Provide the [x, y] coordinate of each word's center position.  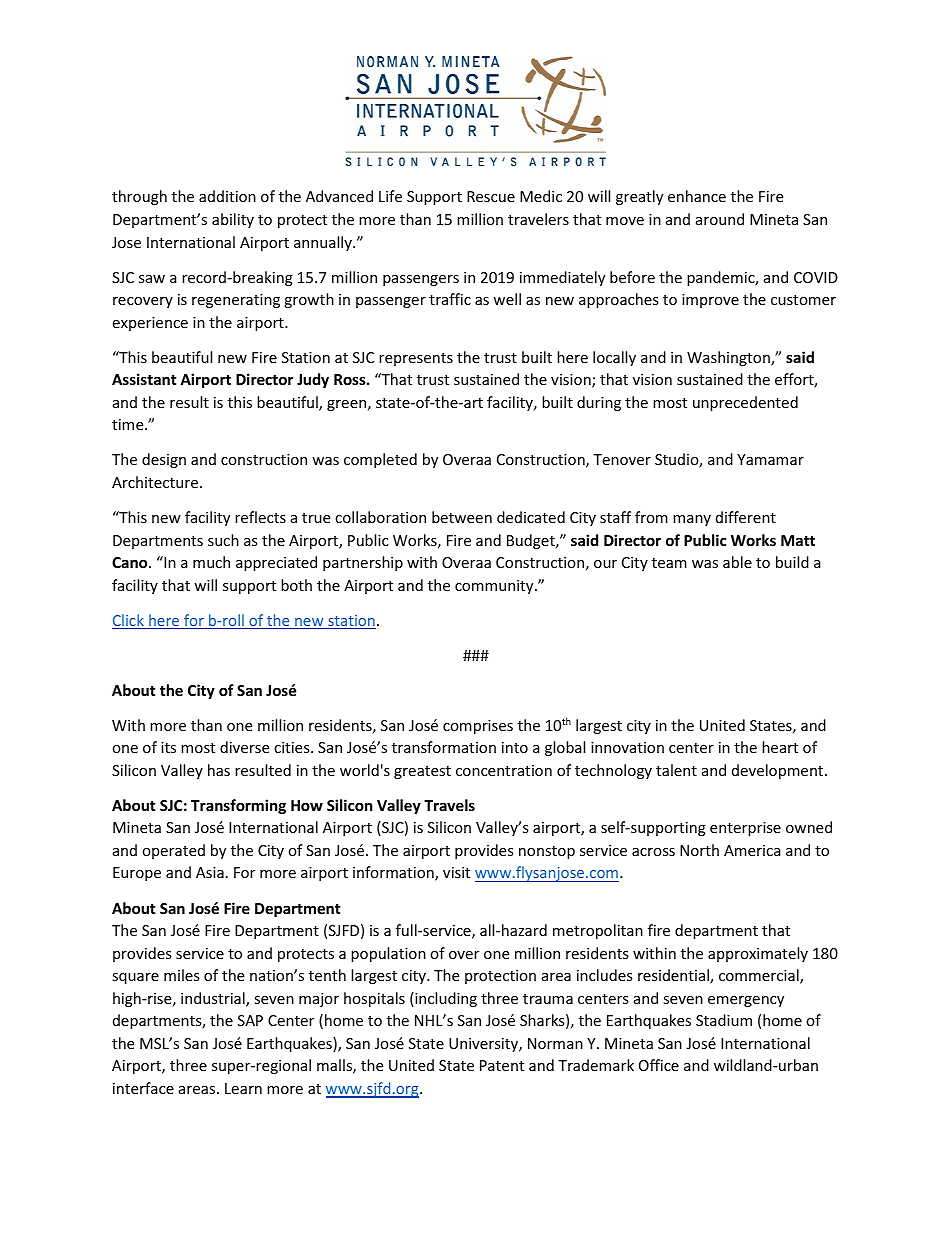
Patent [502, 1065]
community [495, 587]
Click [129, 621]
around [720, 219]
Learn [243, 1088]
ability [233, 220]
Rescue [491, 196]
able [737, 562]
